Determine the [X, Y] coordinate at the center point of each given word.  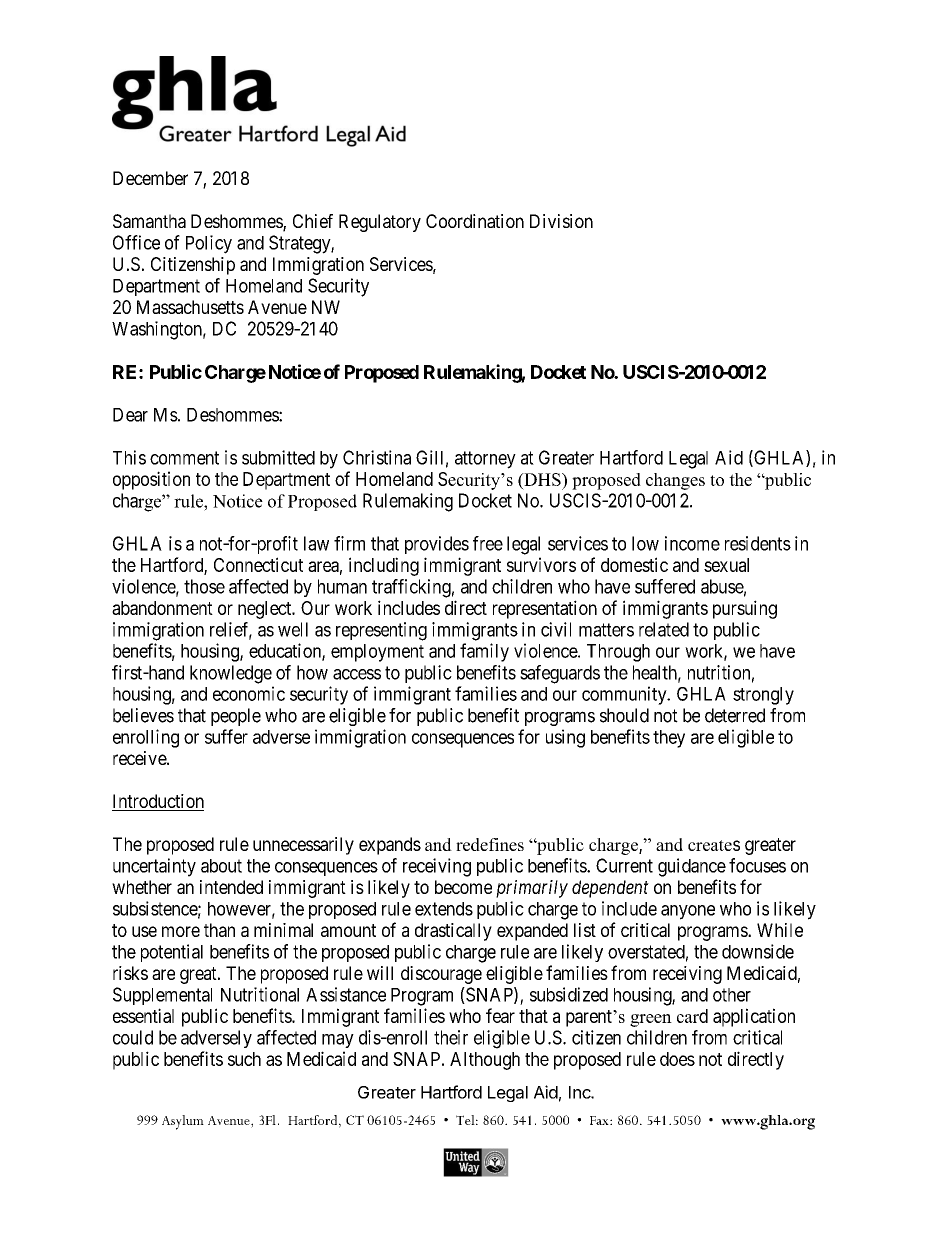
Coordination [475, 221]
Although [485, 1061]
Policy [209, 244]
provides [437, 545]
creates [714, 845]
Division [561, 221]
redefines [490, 844]
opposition [151, 480]
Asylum [183, 1122]
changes [675, 481]
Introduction [158, 802]
